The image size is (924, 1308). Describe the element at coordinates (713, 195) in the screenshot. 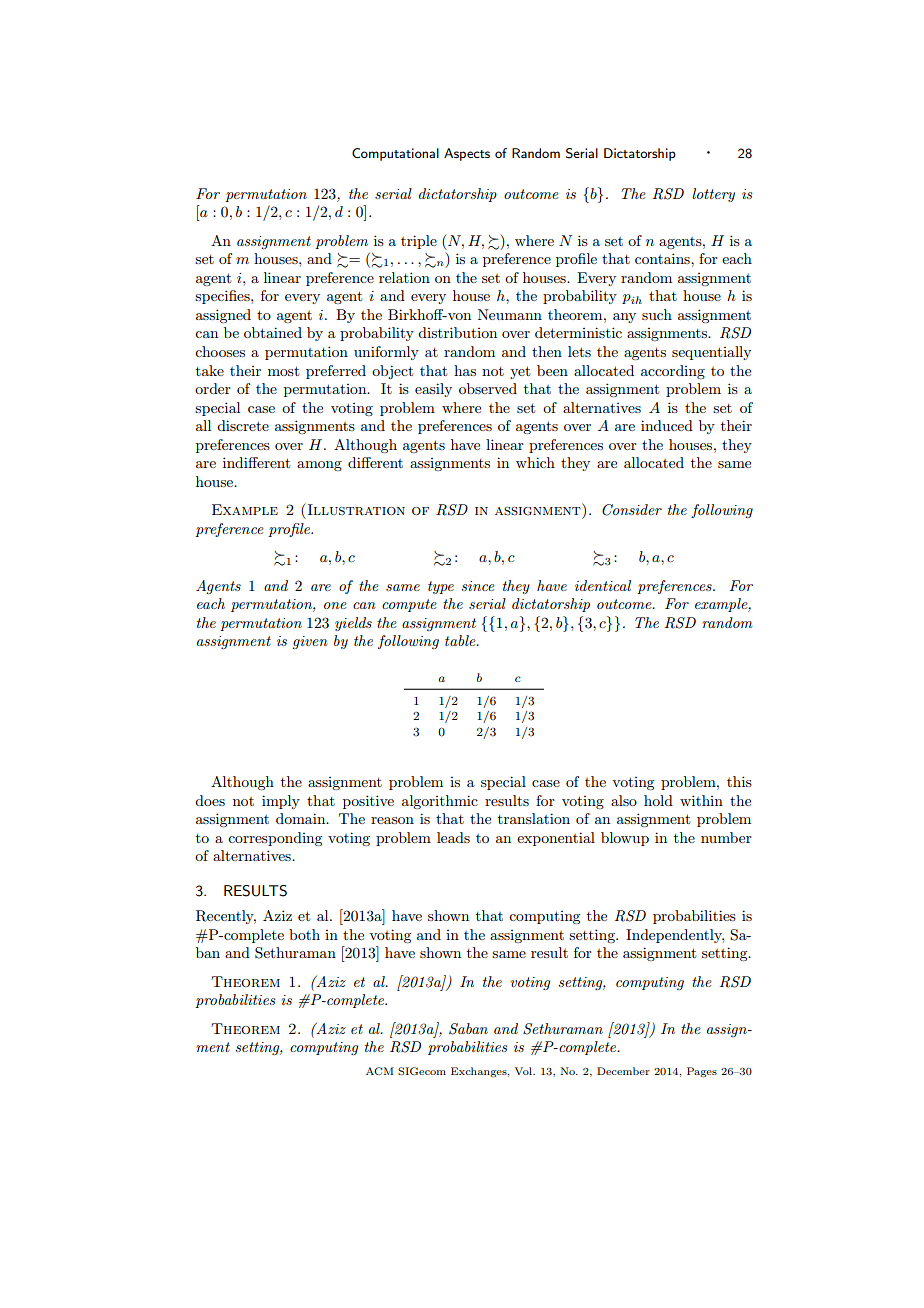

I see `lottery` at that location.
